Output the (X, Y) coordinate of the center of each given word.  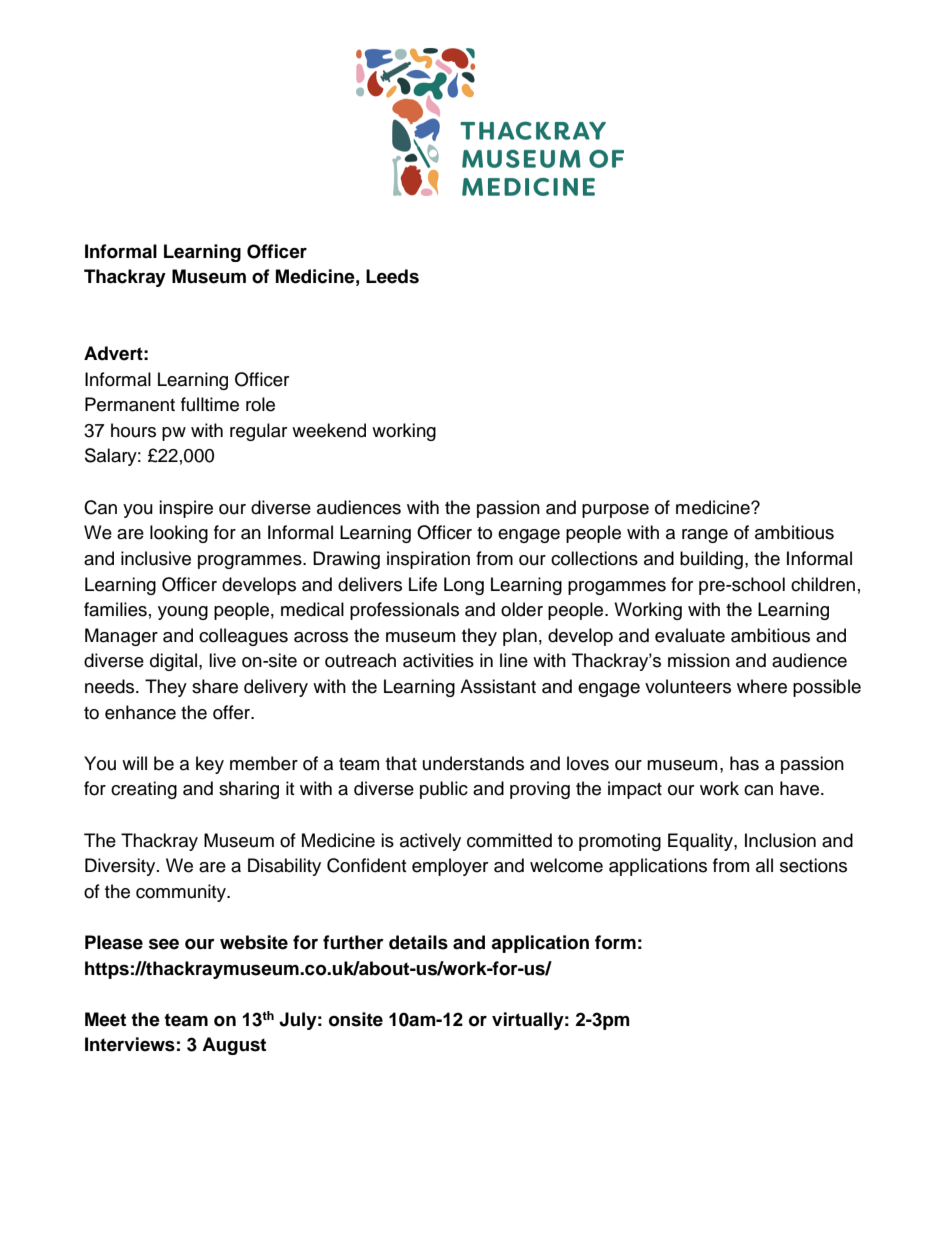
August (234, 1046)
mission (699, 660)
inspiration (428, 560)
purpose (615, 511)
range (705, 536)
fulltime (210, 404)
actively (430, 842)
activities (438, 660)
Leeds (392, 276)
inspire (186, 509)
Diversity (121, 867)
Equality (701, 842)
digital (173, 662)
